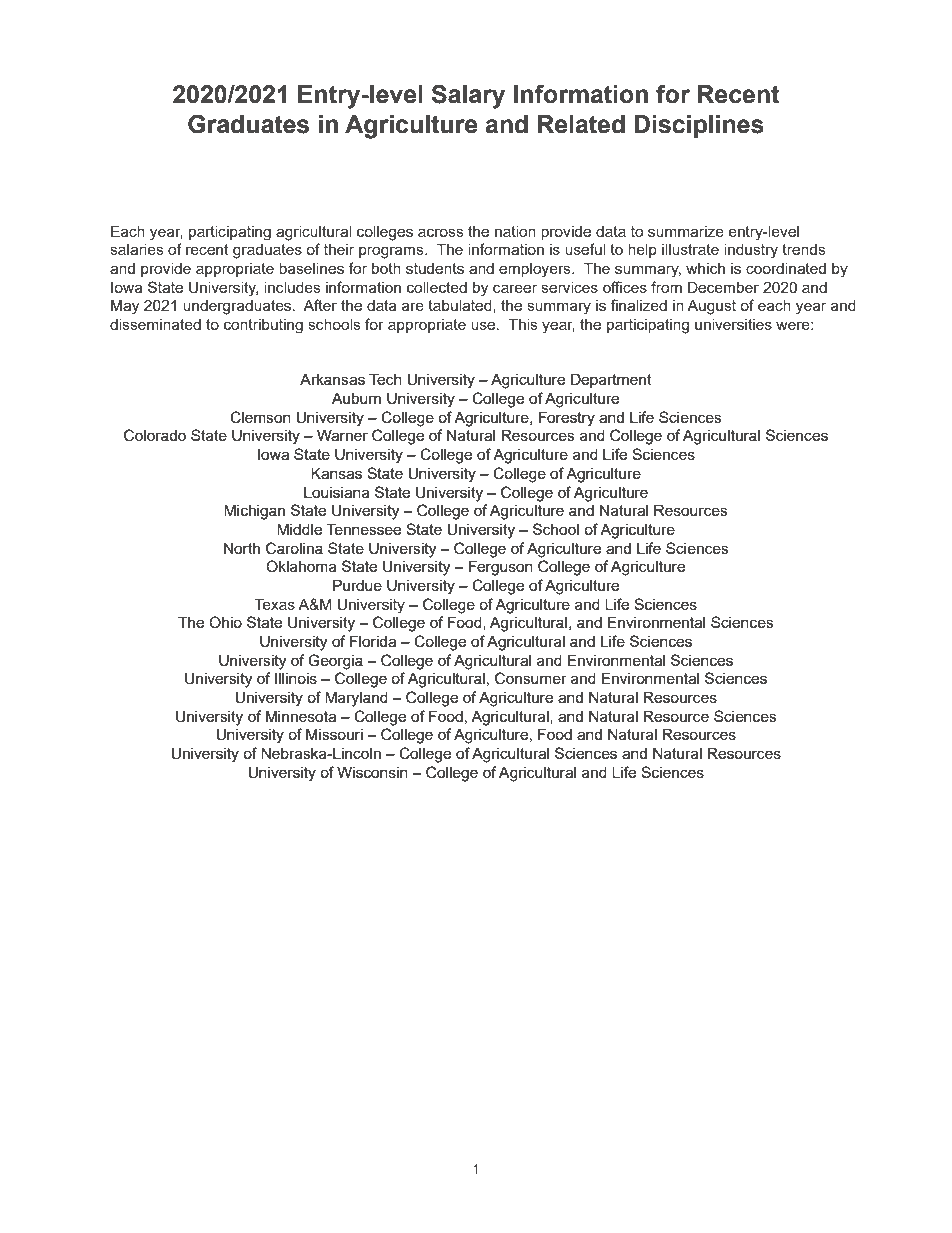 This screenshot has width=952, height=1233. Describe the element at coordinates (461, 305) in the screenshot. I see `tabulated` at that location.
